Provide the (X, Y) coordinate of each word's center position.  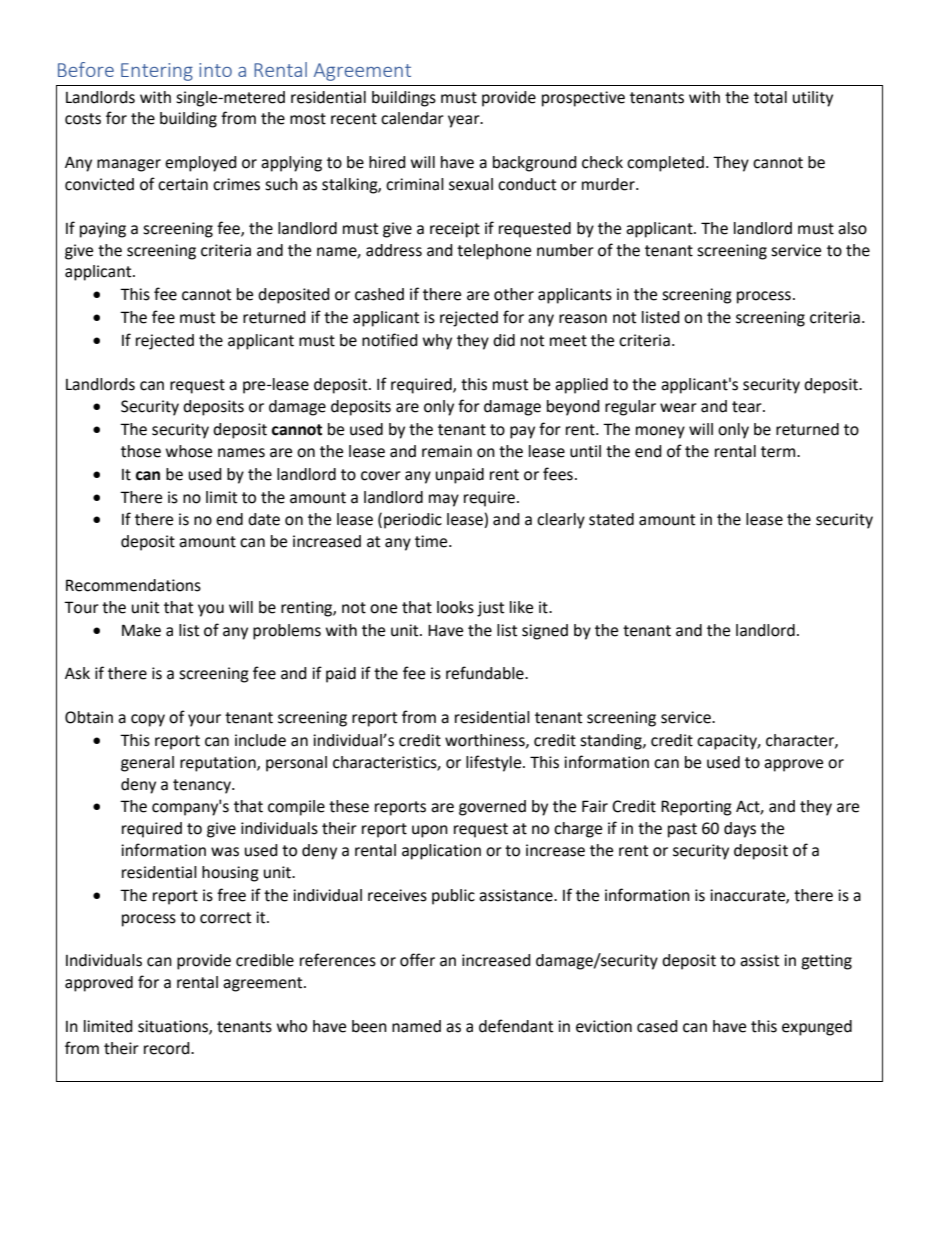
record (168, 1048)
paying (103, 230)
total (770, 97)
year (465, 121)
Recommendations (133, 585)
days (740, 830)
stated (611, 519)
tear (748, 407)
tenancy (203, 786)
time (432, 541)
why (437, 342)
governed (492, 808)
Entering (157, 72)
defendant (516, 1026)
